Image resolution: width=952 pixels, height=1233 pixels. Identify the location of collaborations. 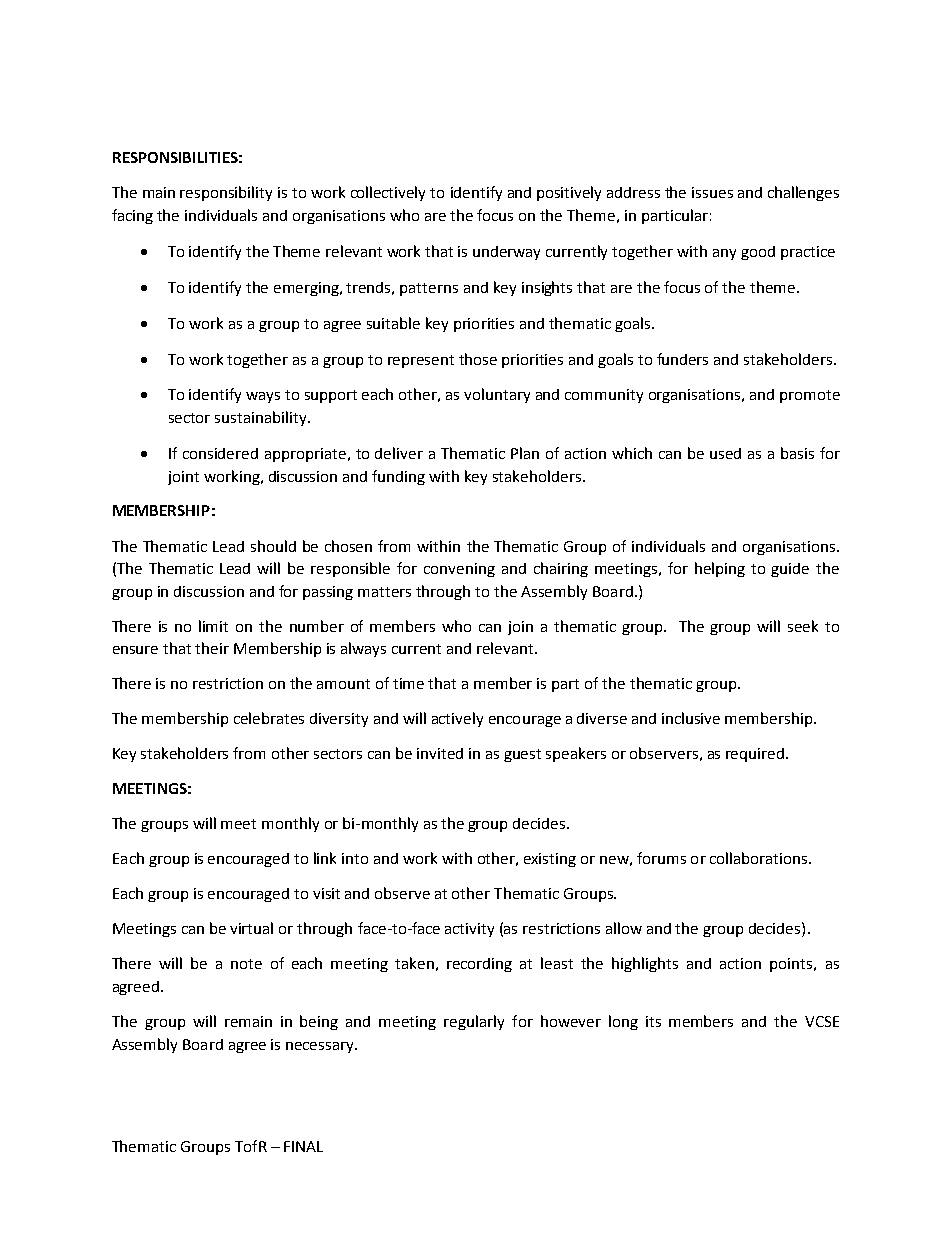
(760, 858).
